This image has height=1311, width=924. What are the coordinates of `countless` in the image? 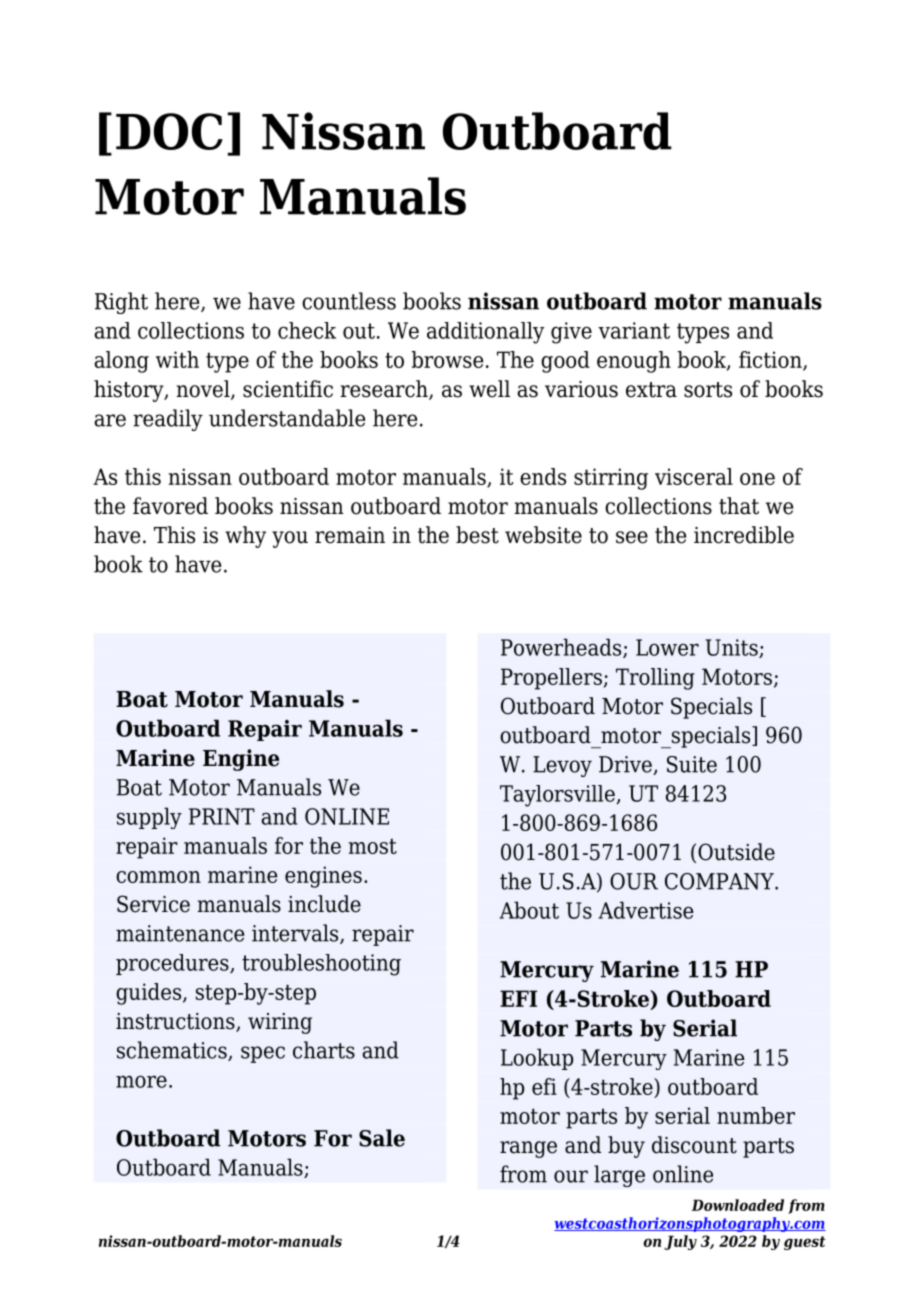 It's located at (349, 301).
